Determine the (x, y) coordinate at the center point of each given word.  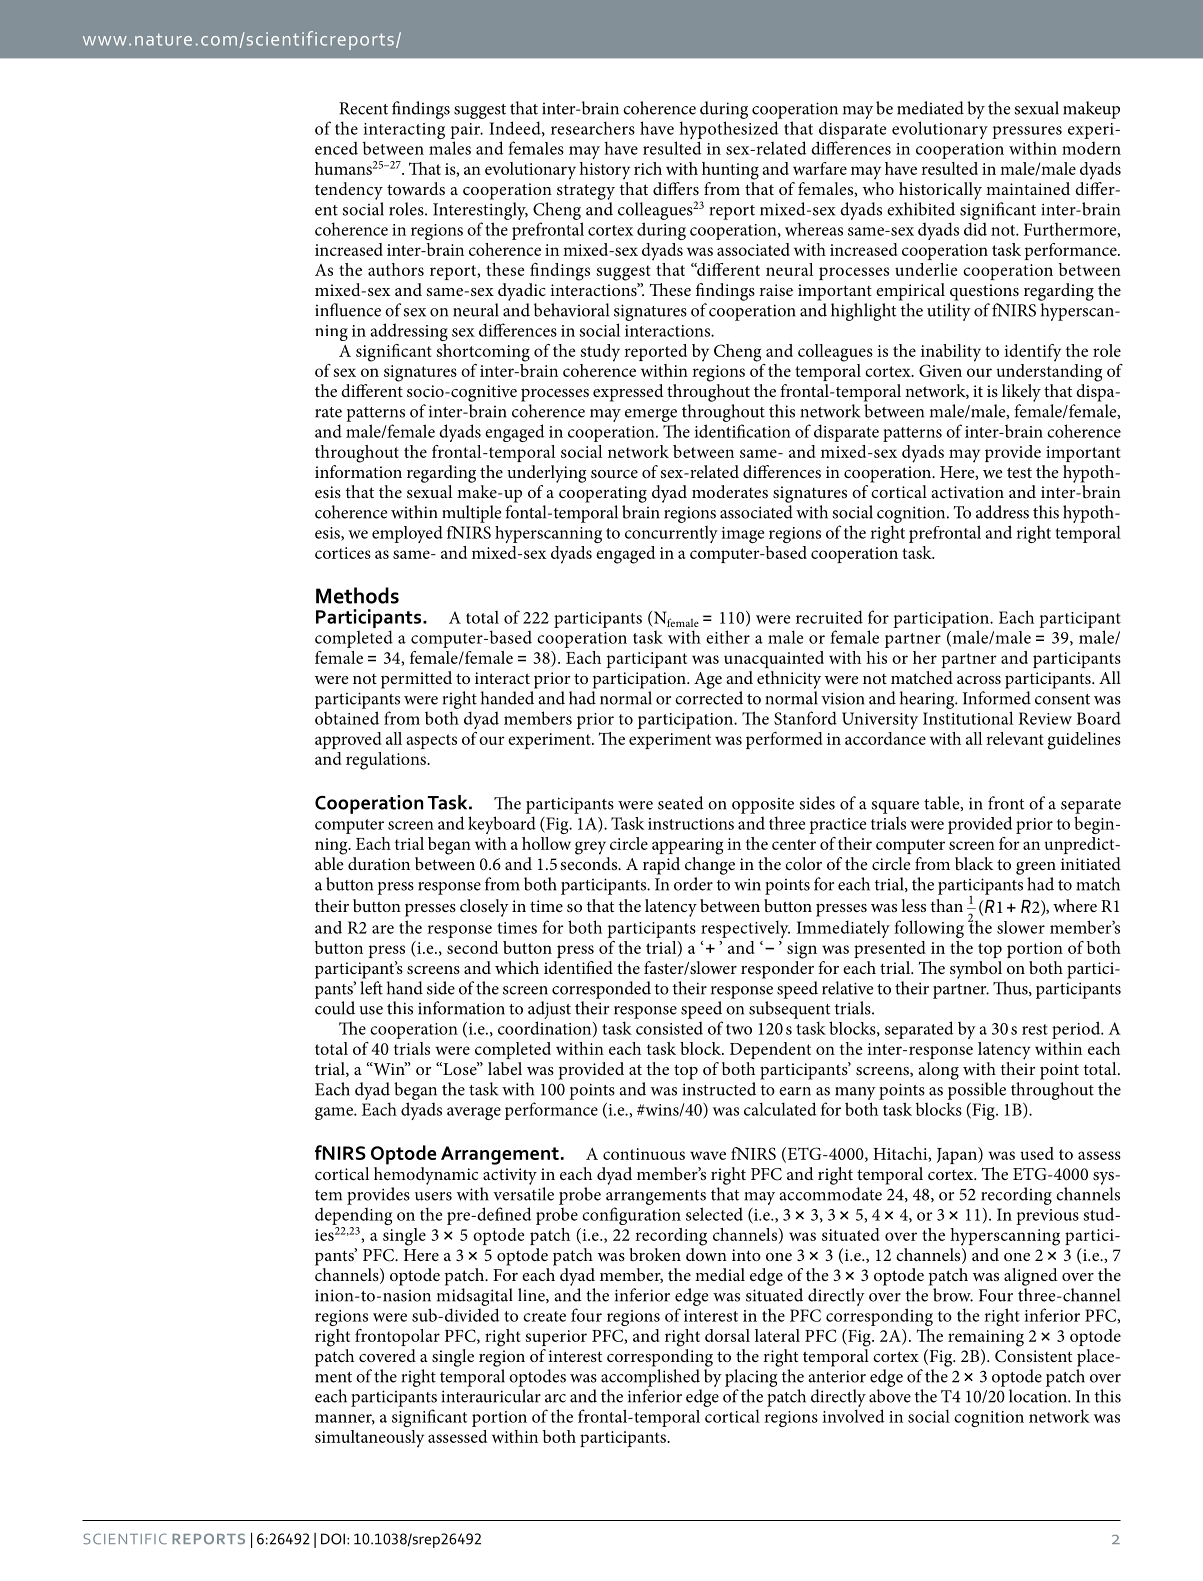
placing (751, 1378)
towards (416, 188)
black (974, 863)
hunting (730, 171)
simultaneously (369, 1439)
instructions (691, 824)
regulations (387, 761)
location (1039, 1396)
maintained (1028, 188)
